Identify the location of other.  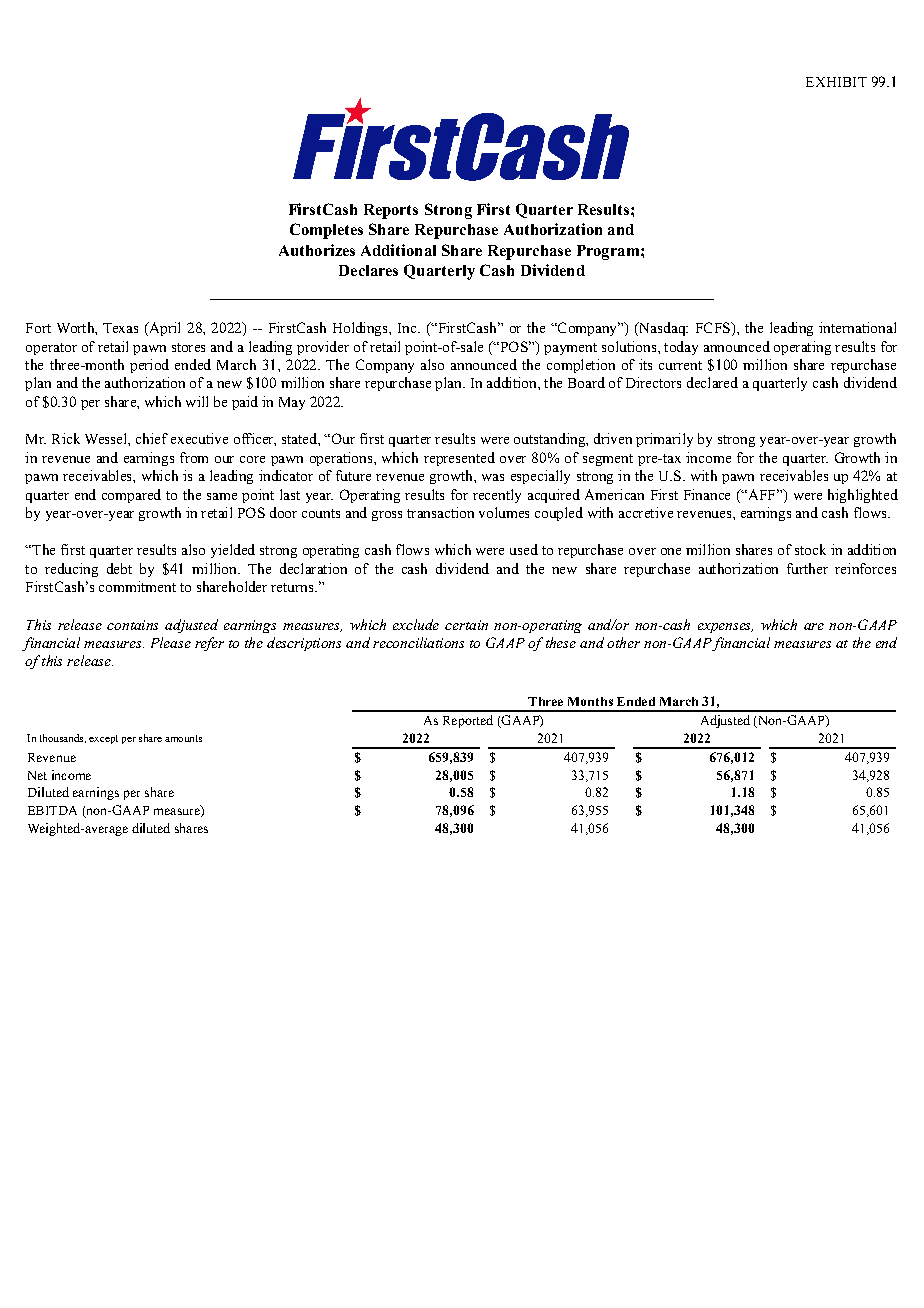
(623, 642).
